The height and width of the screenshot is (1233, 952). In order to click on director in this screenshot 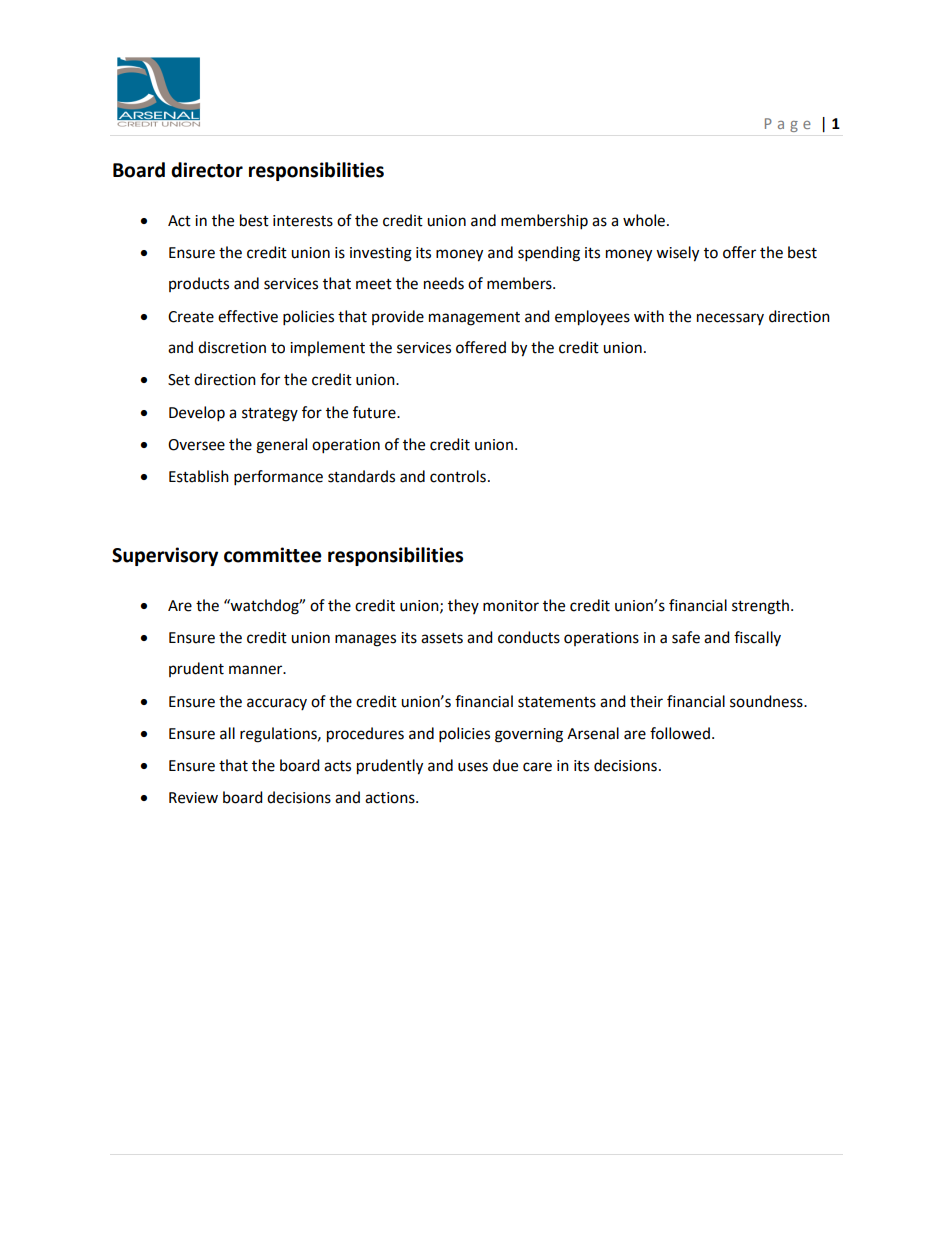, I will do `click(207, 170)`.
